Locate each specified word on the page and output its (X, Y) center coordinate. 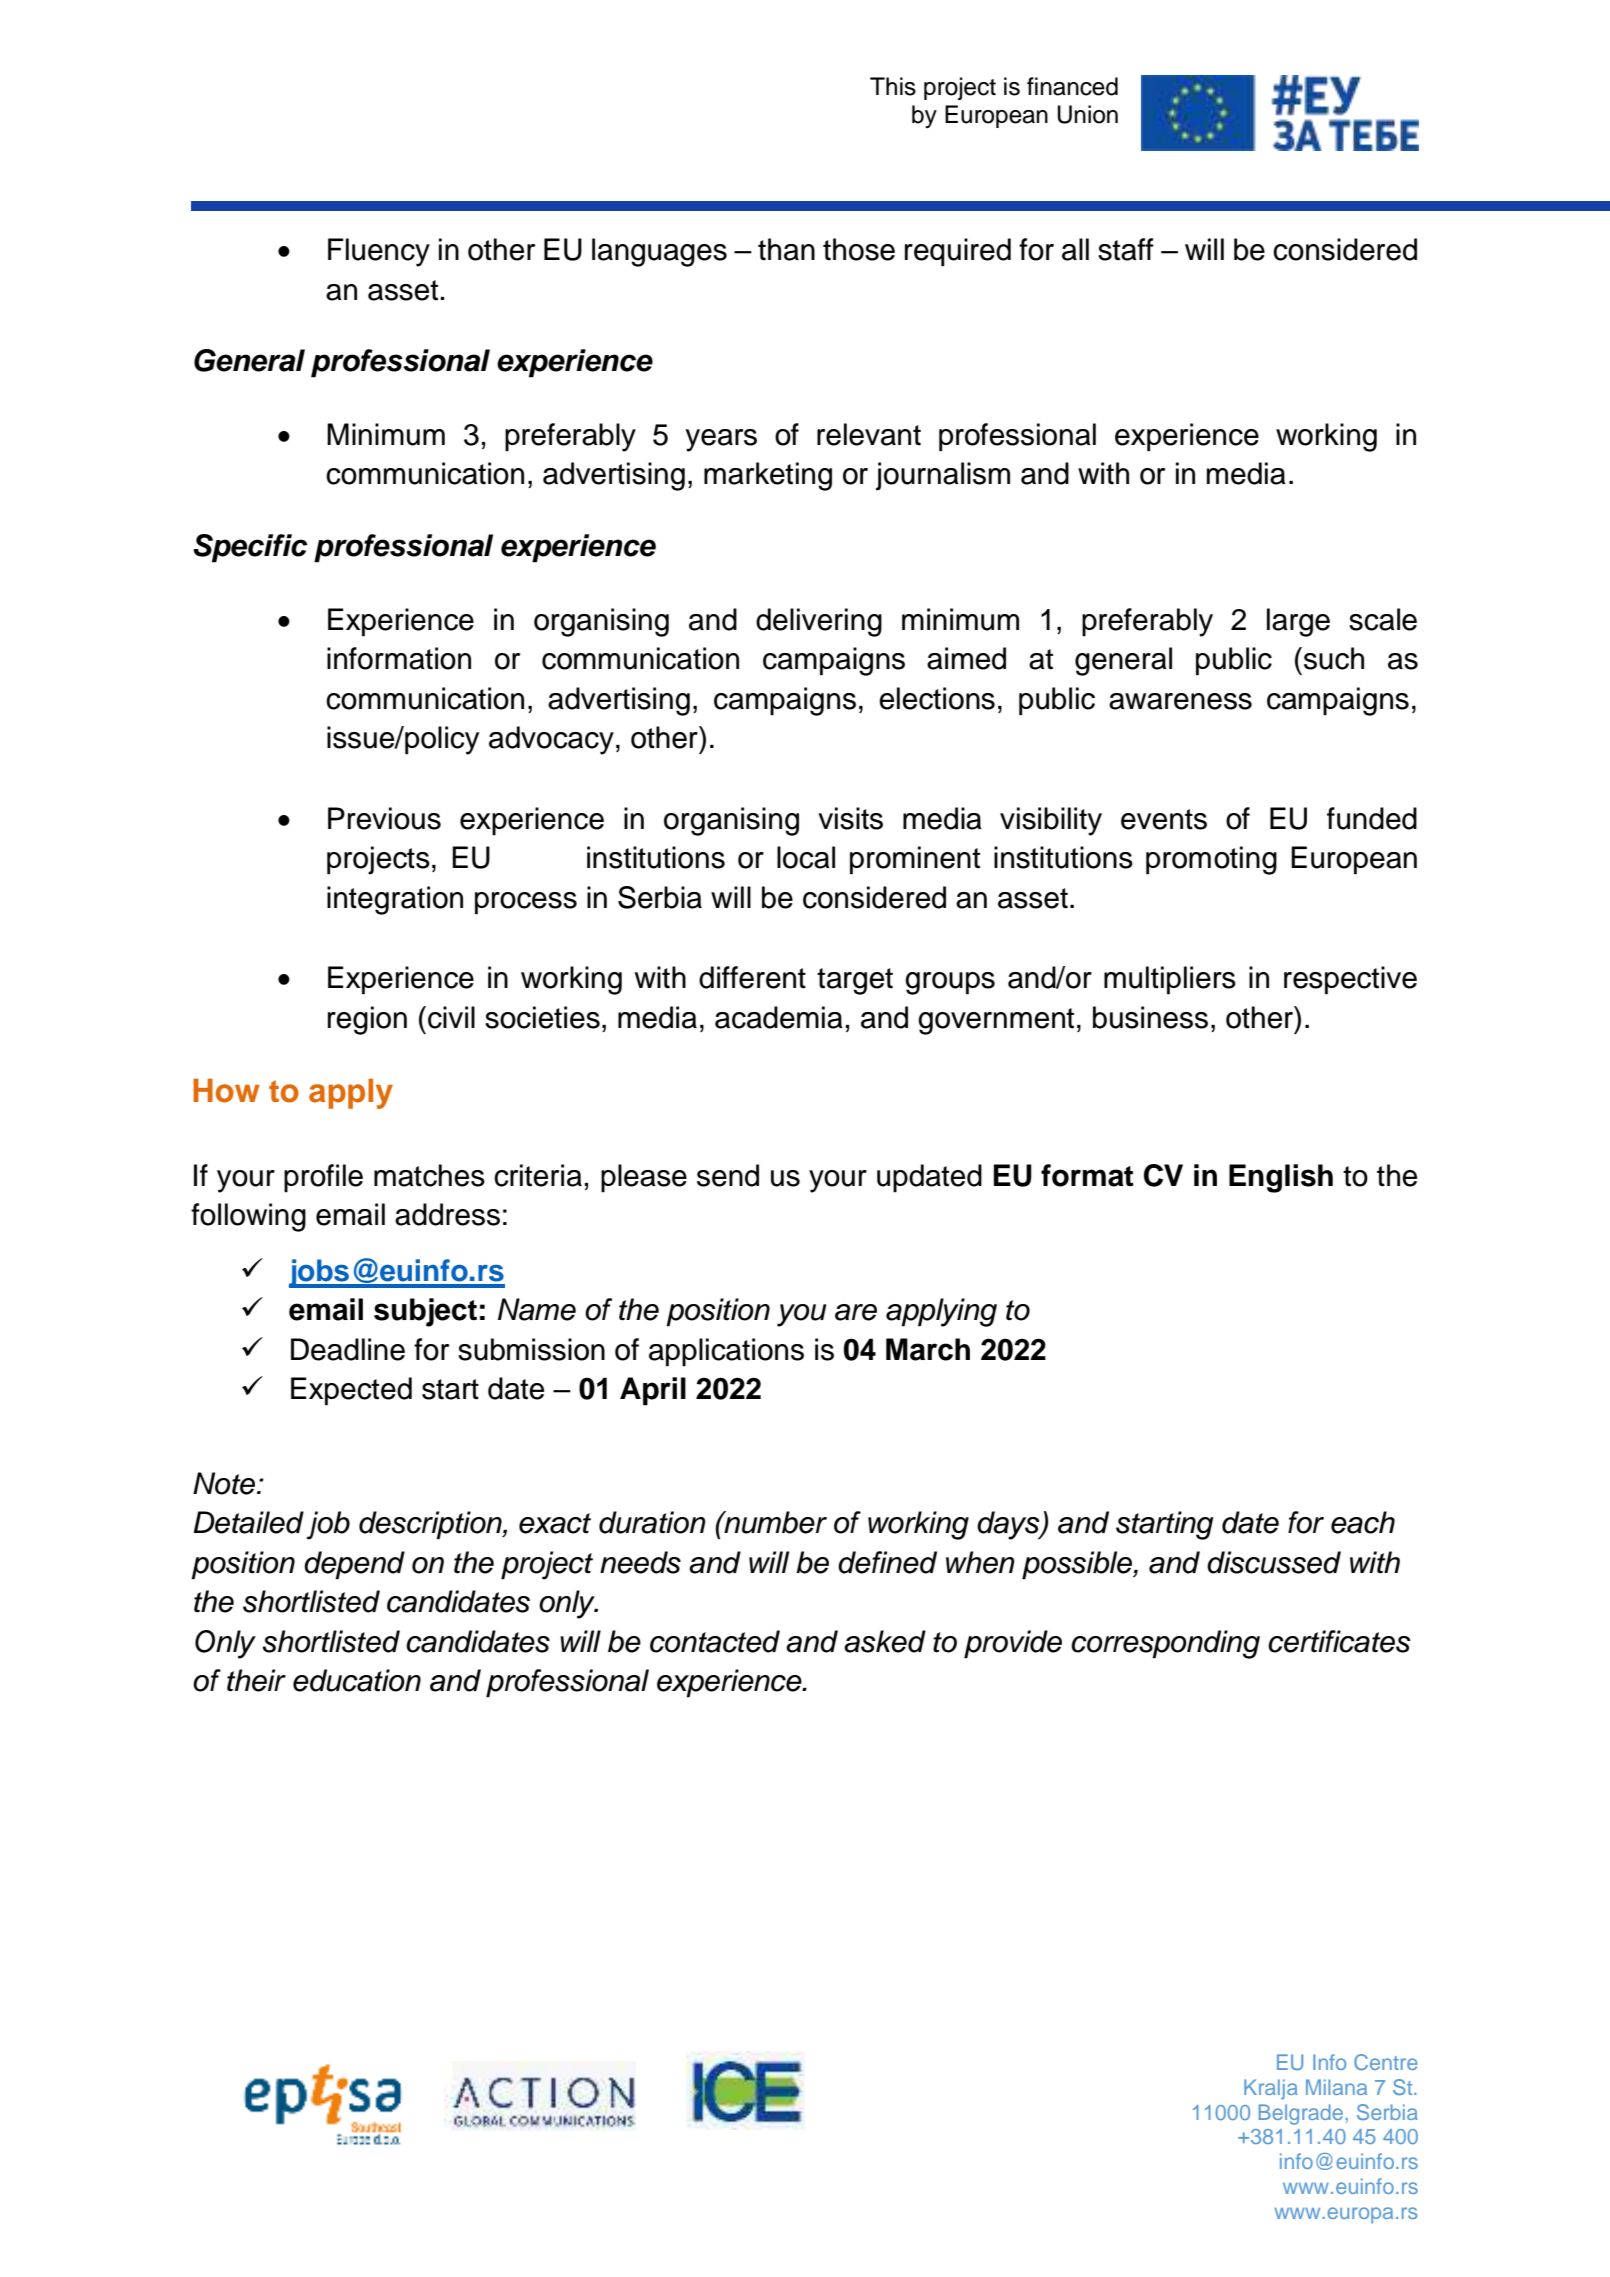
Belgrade (1301, 2114)
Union (1087, 114)
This (893, 86)
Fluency (379, 252)
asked (885, 1641)
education (357, 1680)
